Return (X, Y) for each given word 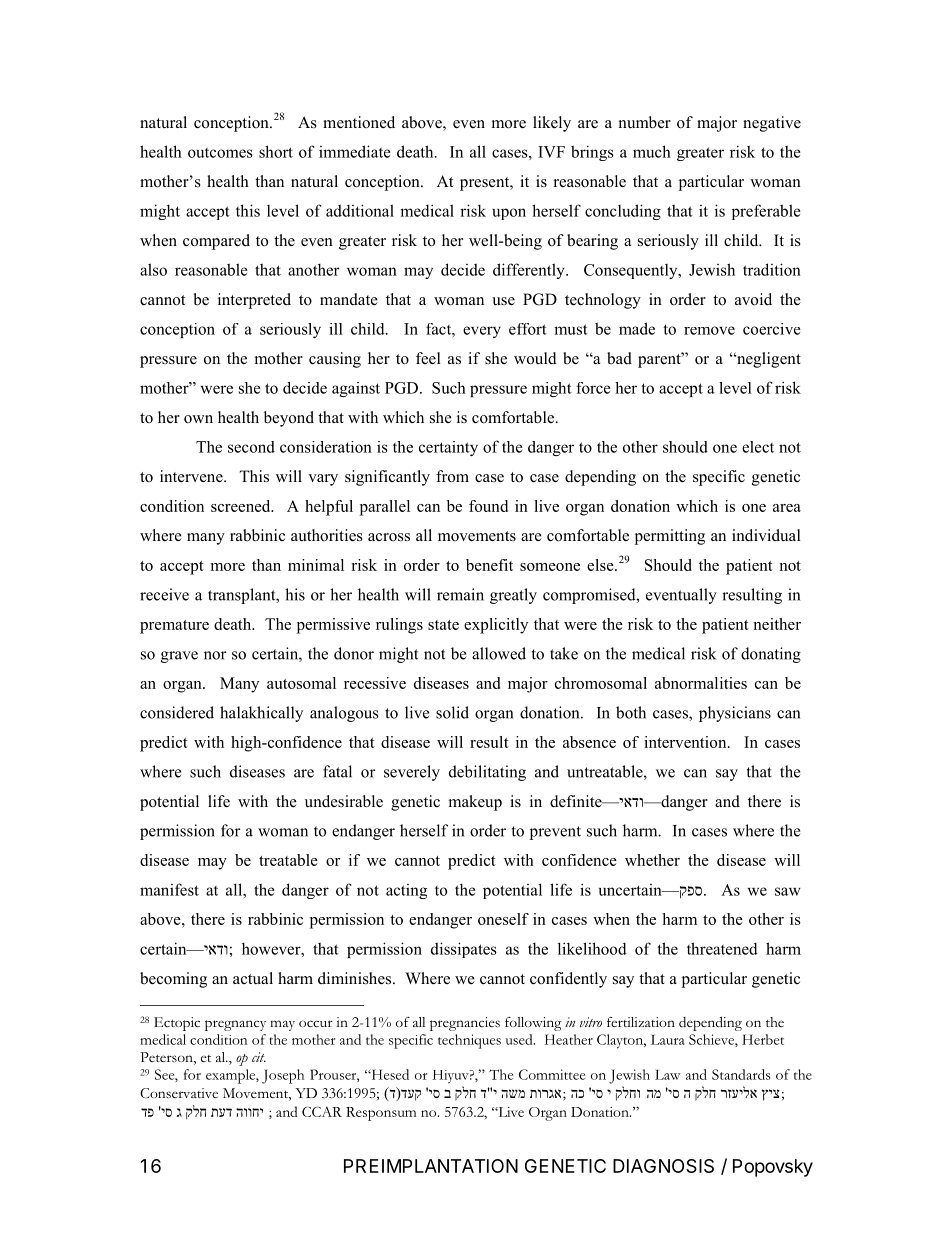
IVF (551, 152)
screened (242, 506)
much (652, 151)
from (452, 476)
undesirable (344, 801)
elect (758, 447)
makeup (475, 803)
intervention (686, 742)
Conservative (179, 1093)
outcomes (220, 153)
